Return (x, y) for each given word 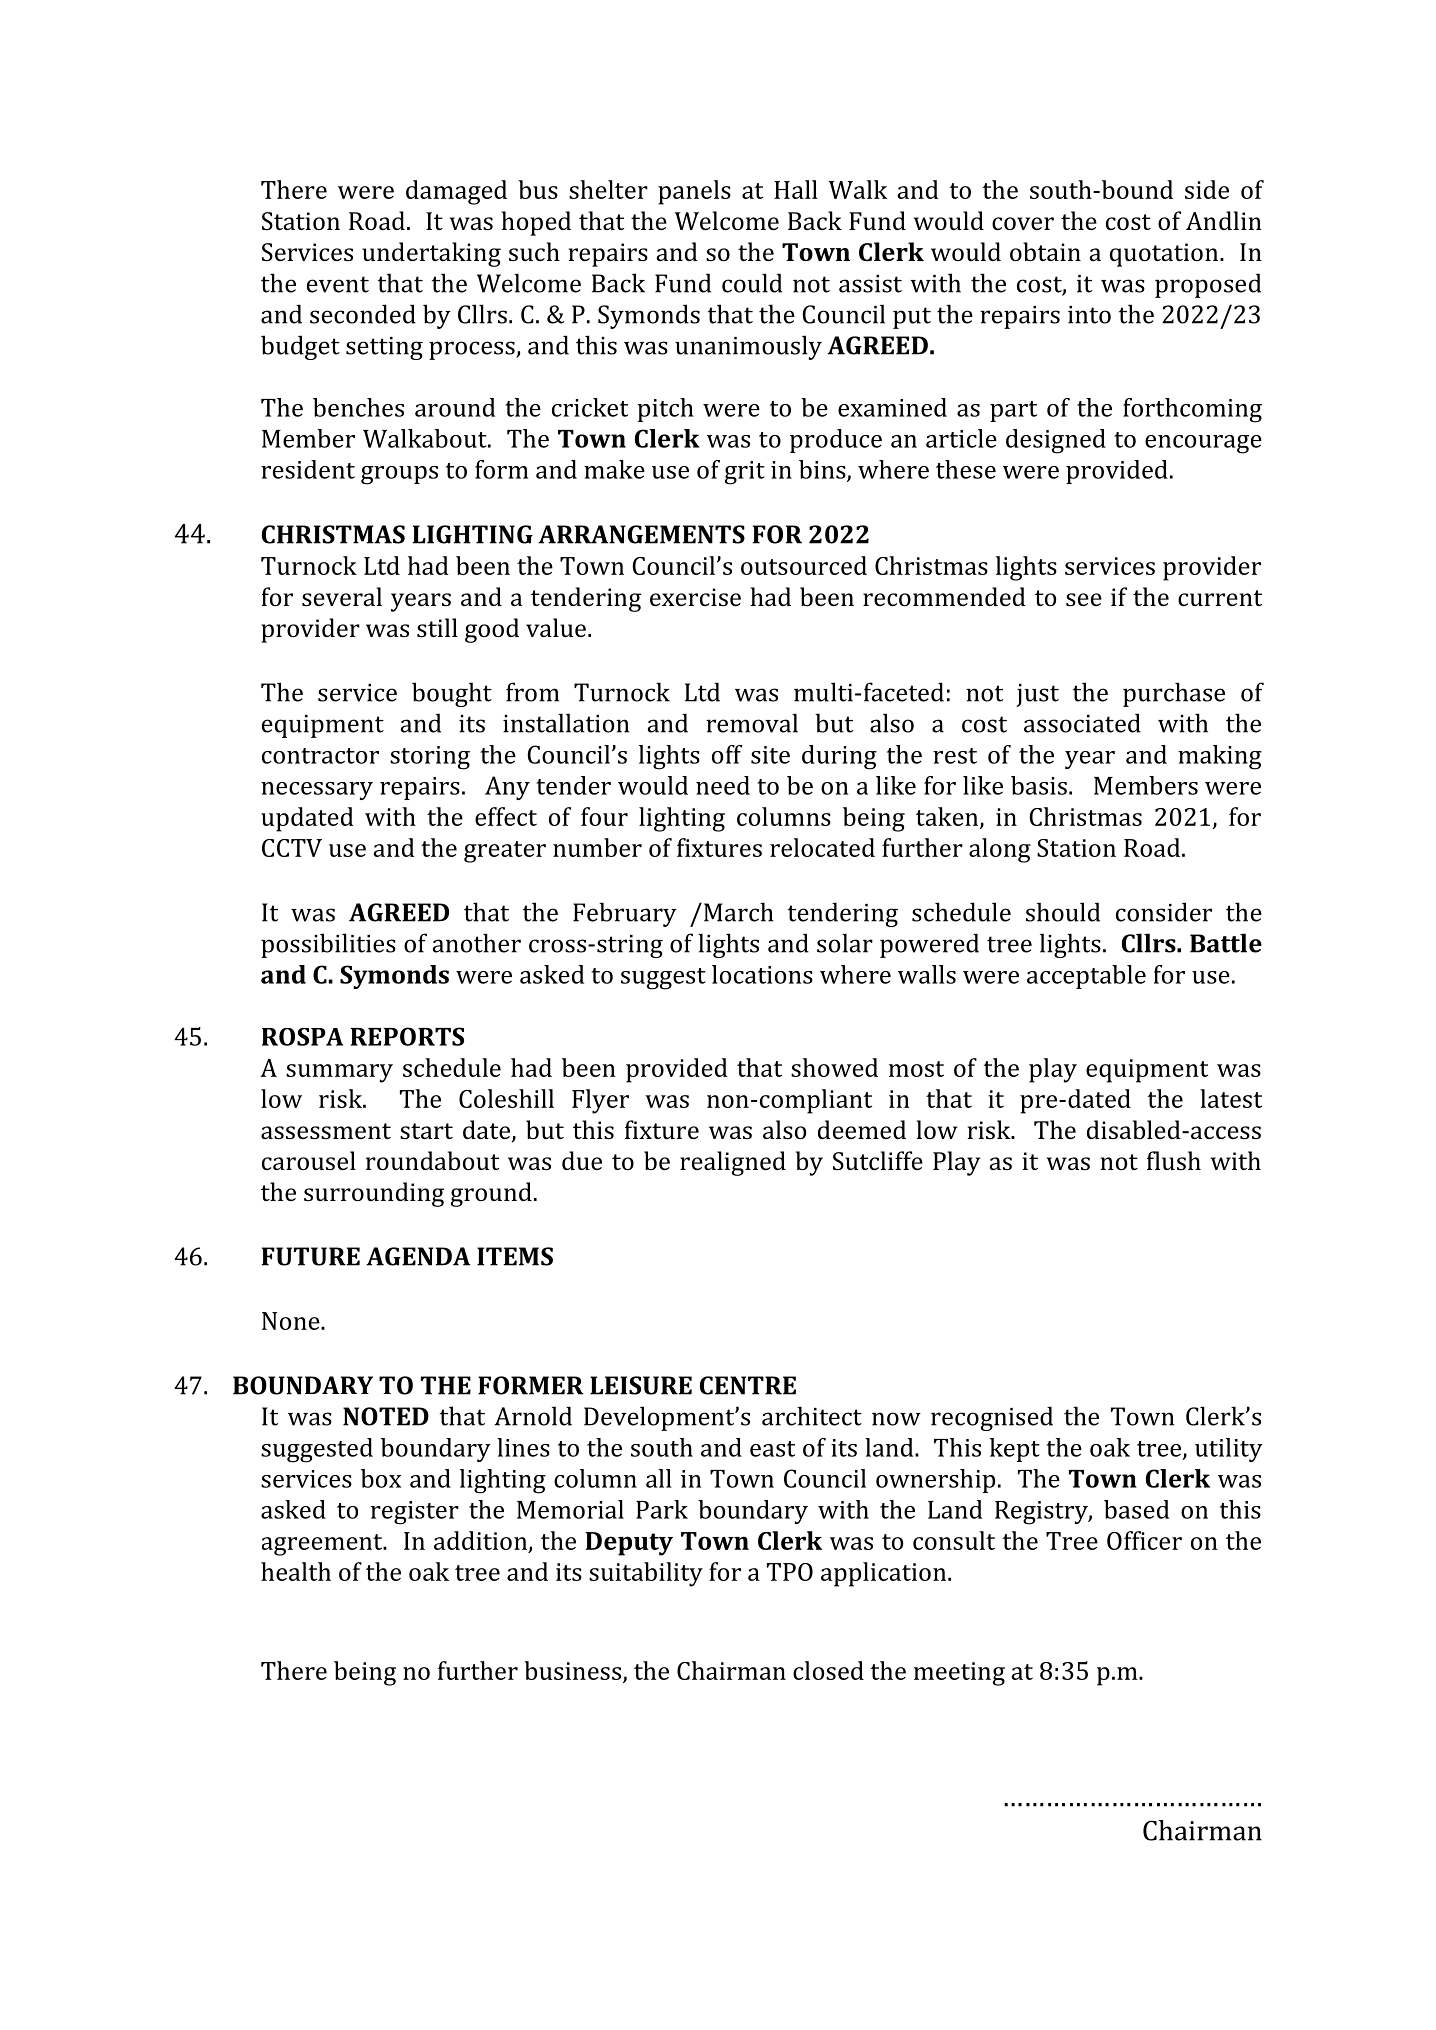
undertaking (431, 254)
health (296, 1571)
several (342, 596)
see (1084, 599)
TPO (790, 1572)
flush (1174, 1160)
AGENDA (418, 1256)
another (477, 943)
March (739, 912)
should (1063, 912)
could (752, 283)
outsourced (804, 565)
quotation (1165, 255)
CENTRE (748, 1385)
